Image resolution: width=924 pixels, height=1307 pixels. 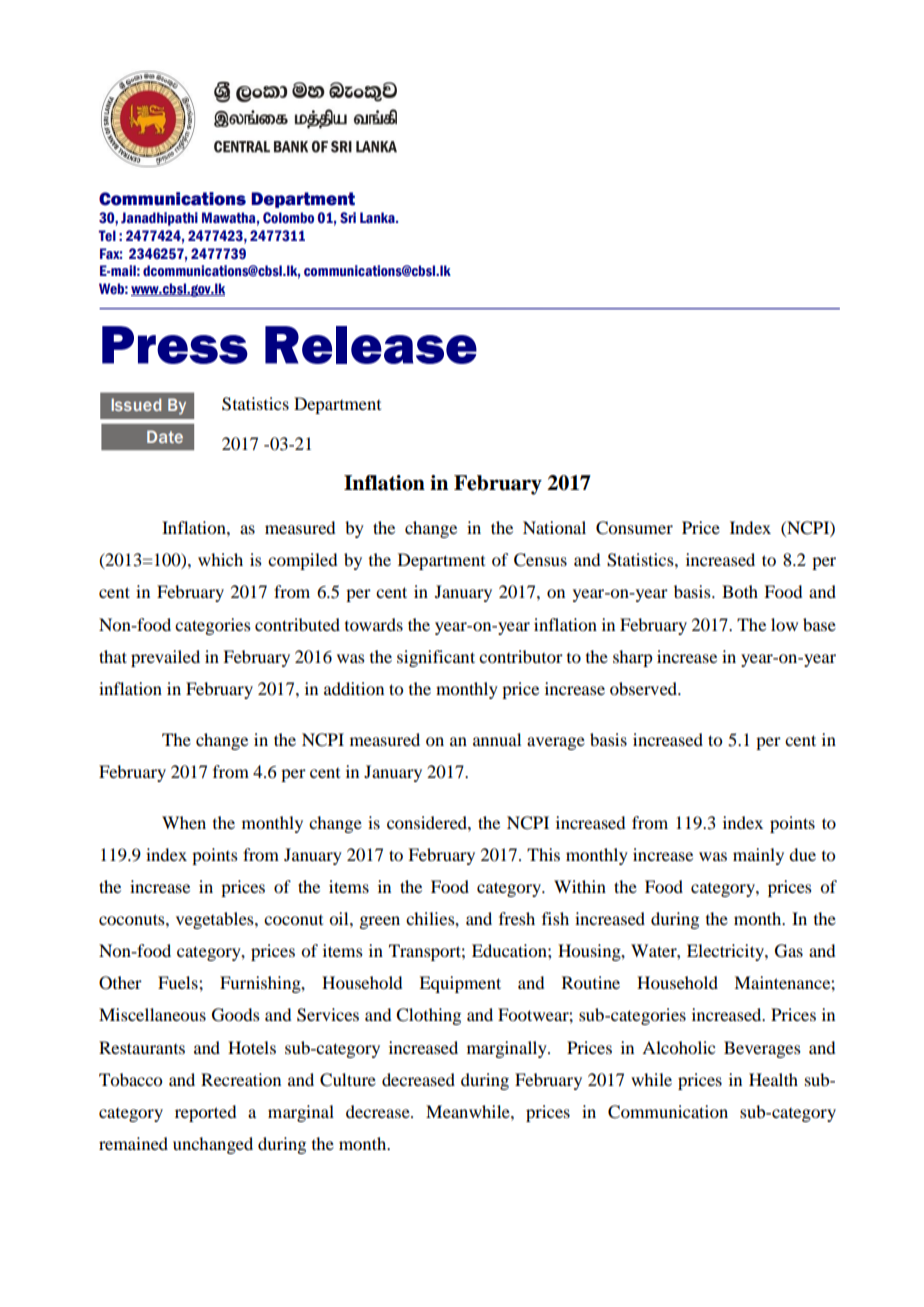 What do you see at coordinates (378, 217) in the screenshot?
I see `Lanka` at bounding box center [378, 217].
